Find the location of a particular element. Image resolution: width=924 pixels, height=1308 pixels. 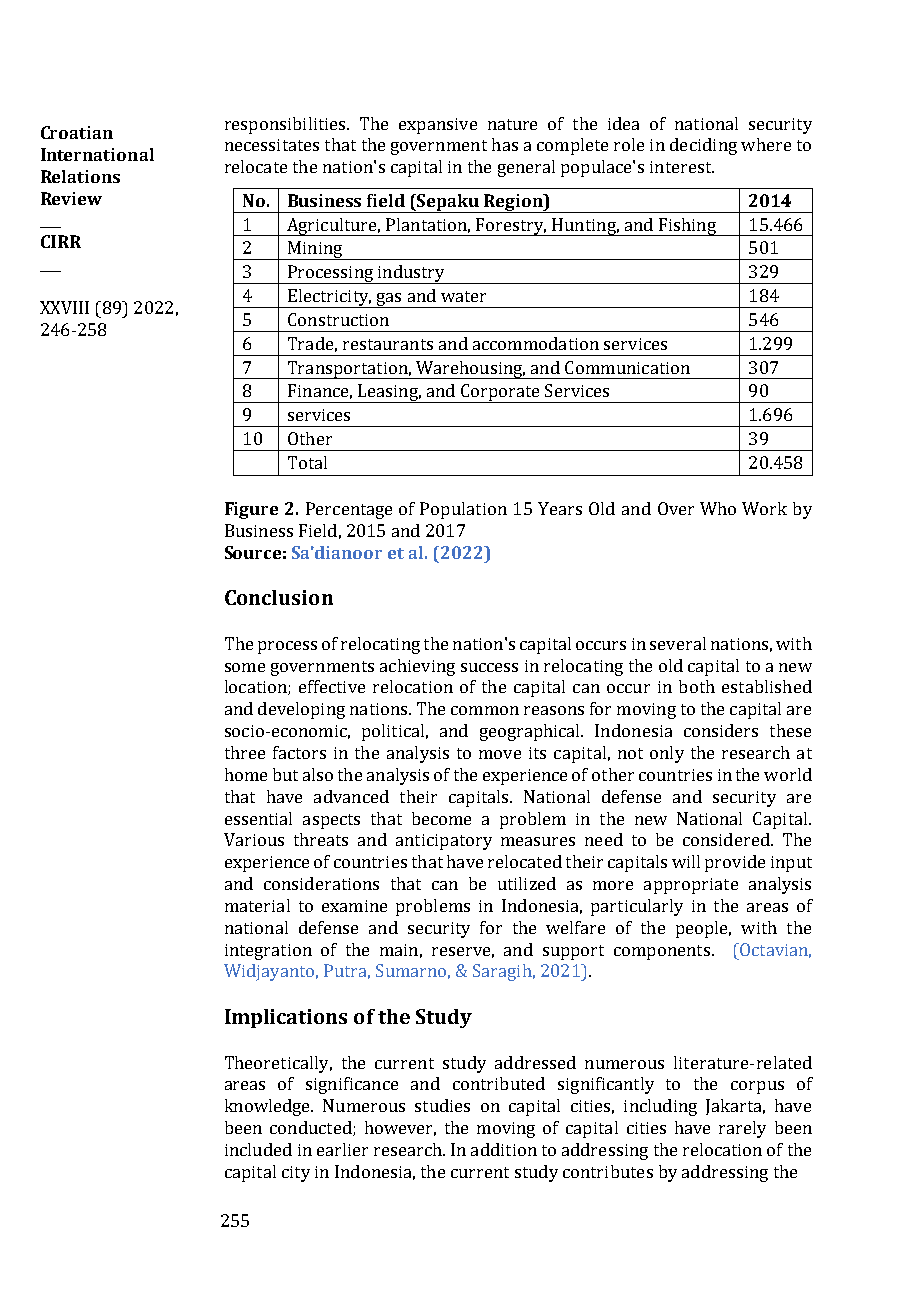

Population is located at coordinates (463, 510).
